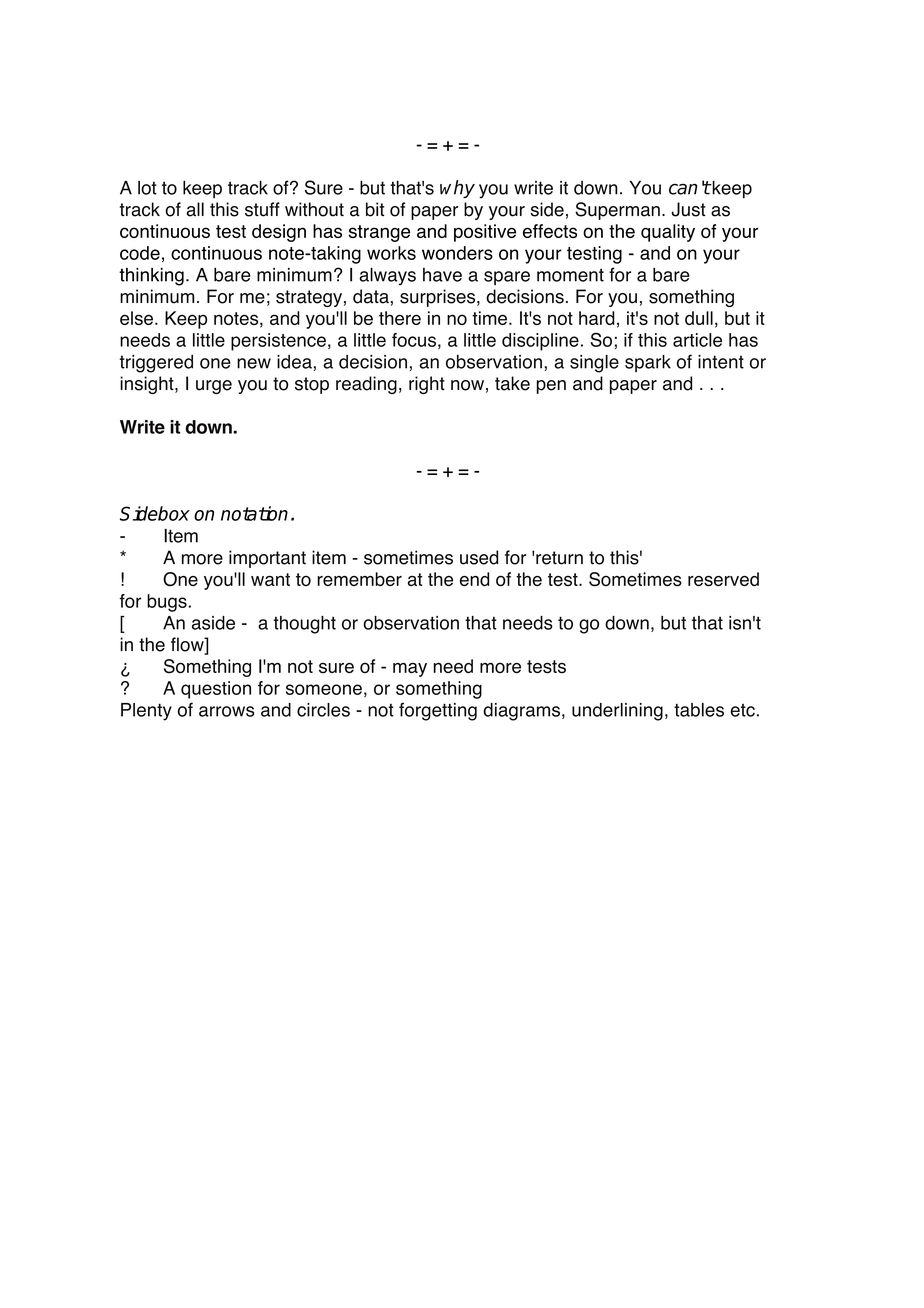 Image resolution: width=924 pixels, height=1308 pixels. Describe the element at coordinates (551, 387) in the screenshot. I see `pen` at that location.
